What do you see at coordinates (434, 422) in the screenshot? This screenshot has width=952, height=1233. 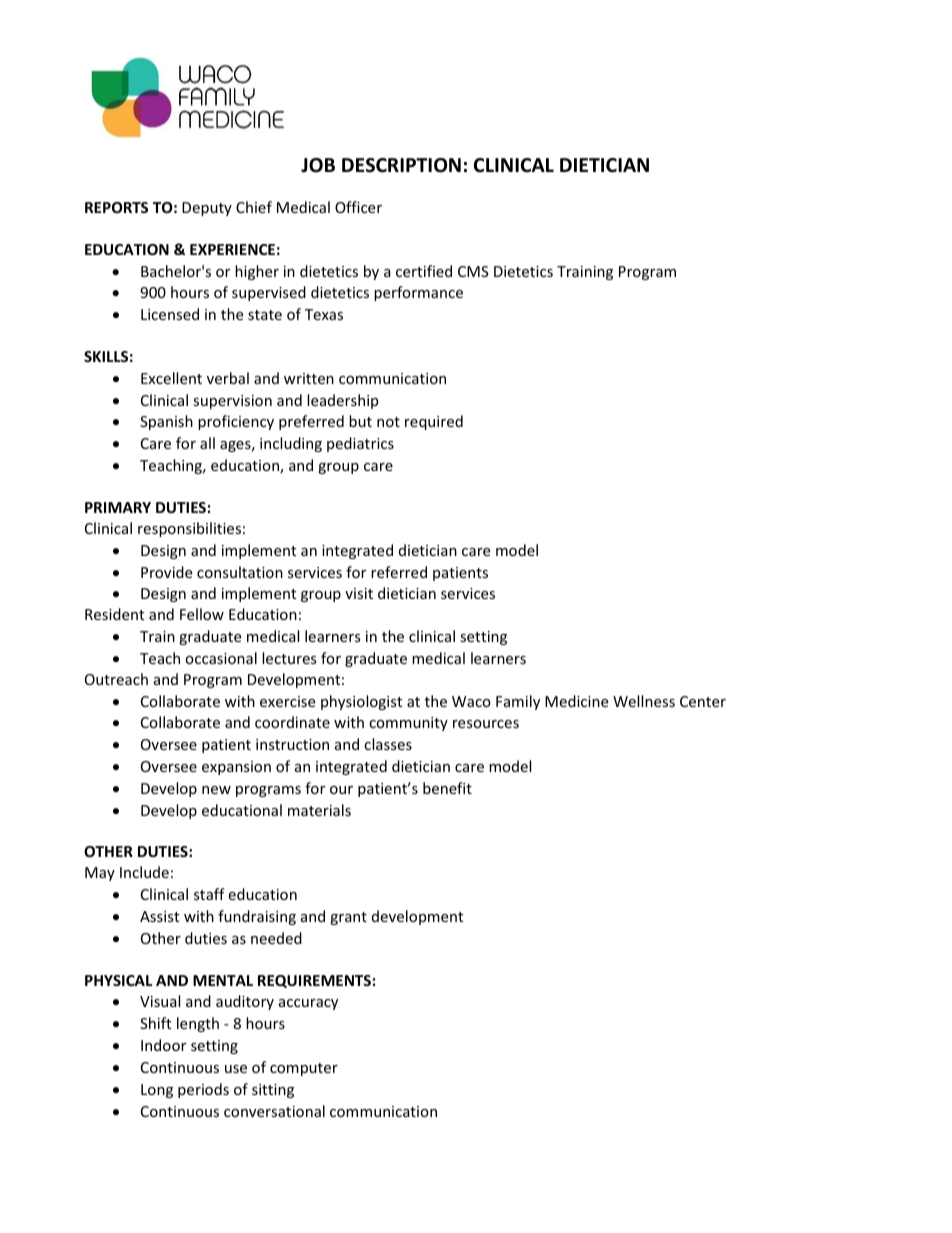 I see `required` at bounding box center [434, 422].
